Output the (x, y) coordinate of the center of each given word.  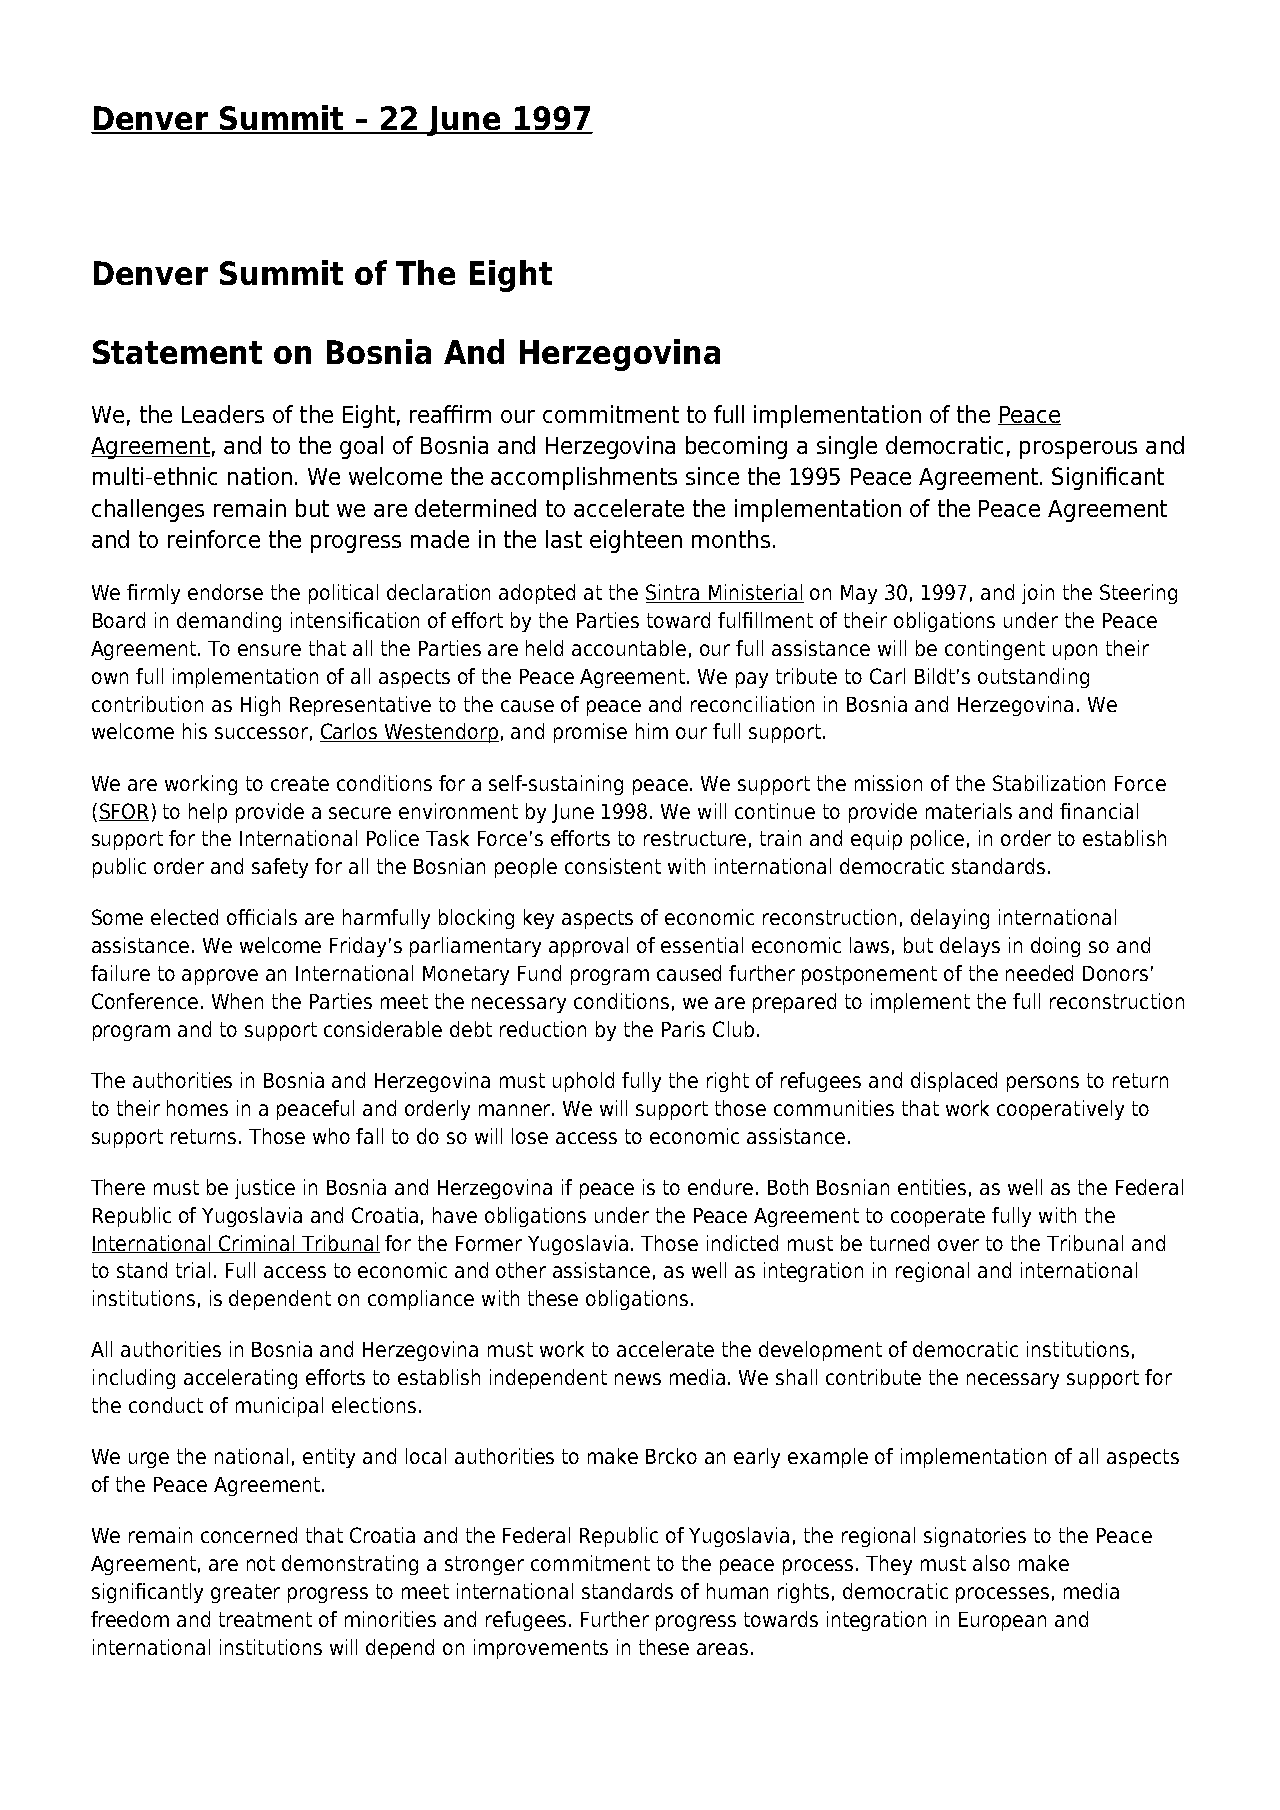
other (521, 1270)
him (652, 731)
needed (1039, 973)
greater (245, 1593)
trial (193, 1270)
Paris (683, 1029)
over (958, 1245)
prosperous (1078, 450)
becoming (736, 447)
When (237, 1001)
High (260, 706)
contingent (995, 650)
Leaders (223, 414)
